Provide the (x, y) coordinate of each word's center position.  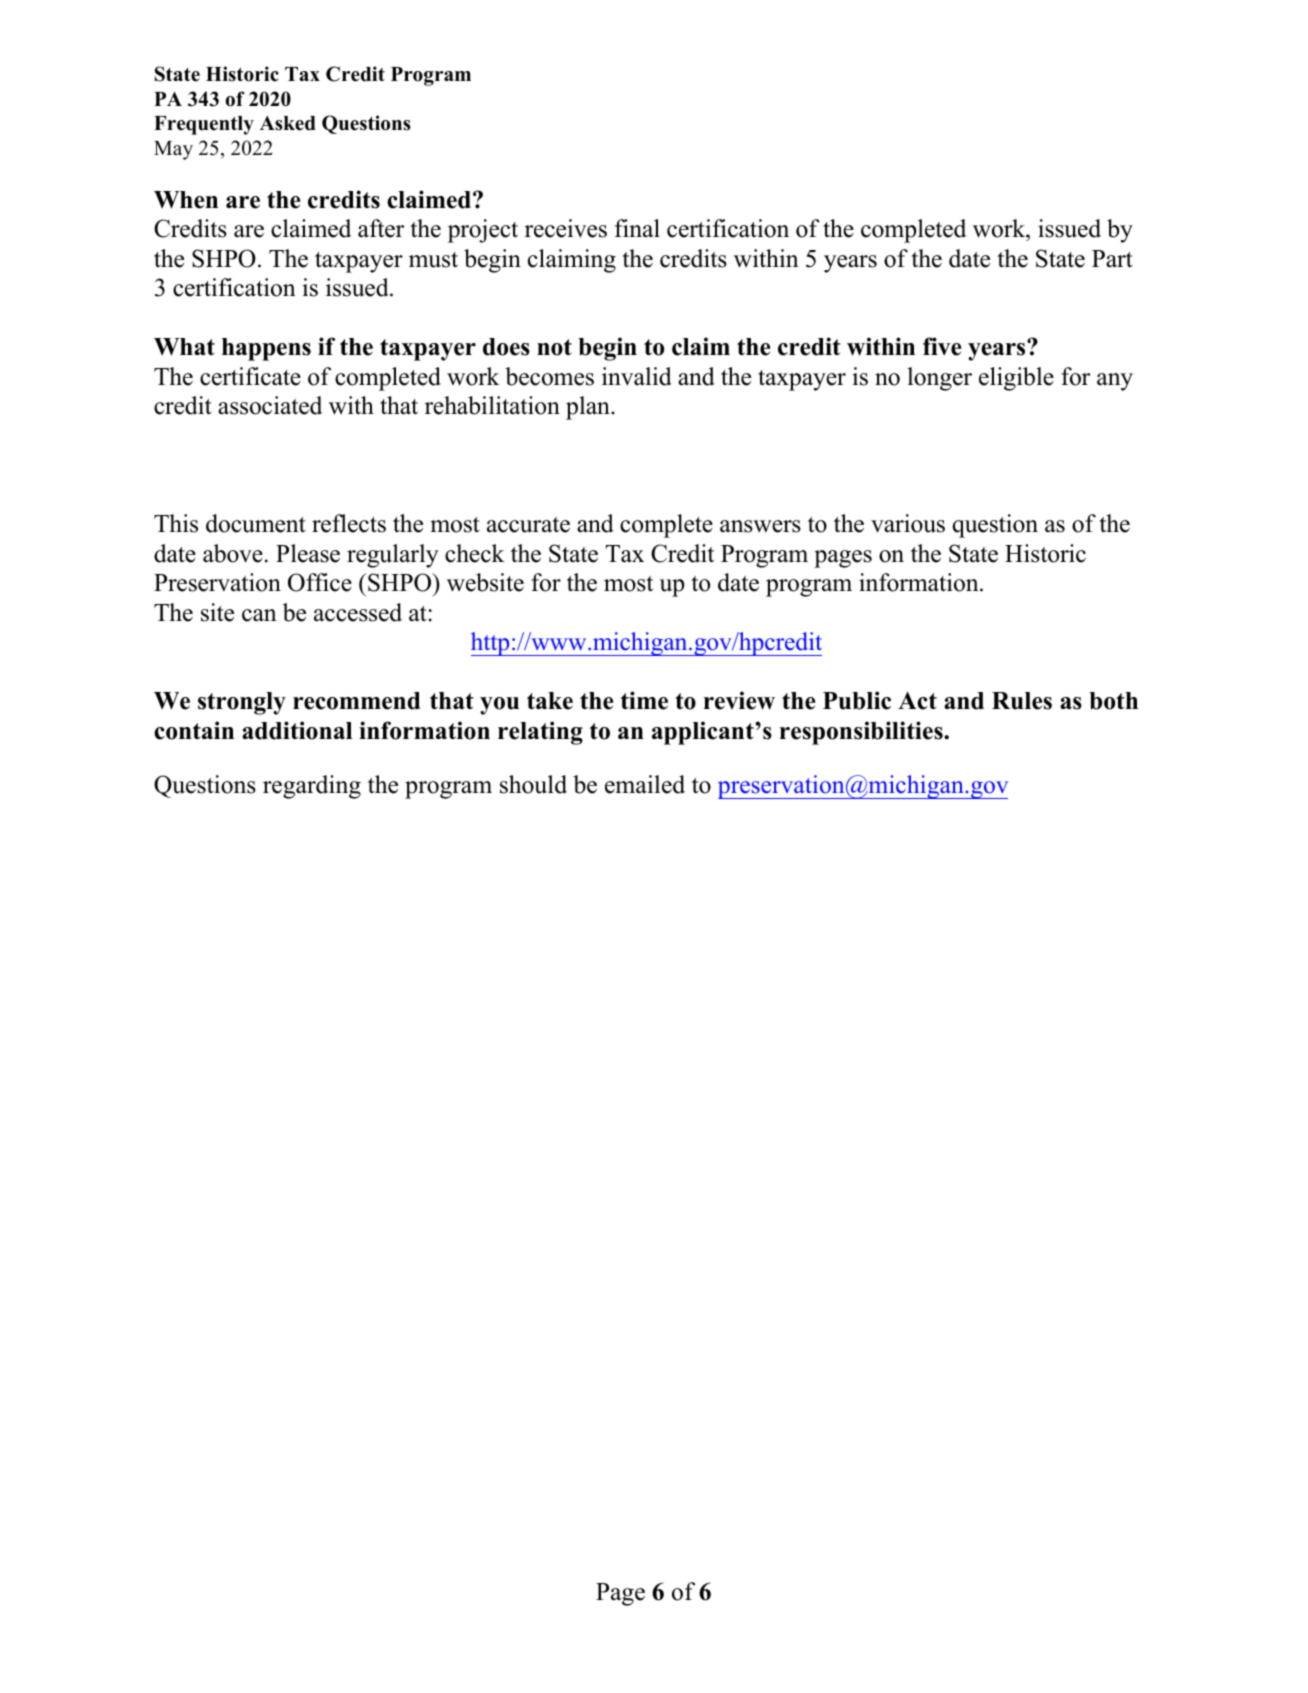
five (942, 346)
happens (266, 349)
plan (589, 408)
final (637, 228)
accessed (358, 612)
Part (1112, 259)
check (475, 553)
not (554, 347)
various (908, 523)
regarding (312, 787)
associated (270, 405)
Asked (288, 123)
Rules (1022, 701)
